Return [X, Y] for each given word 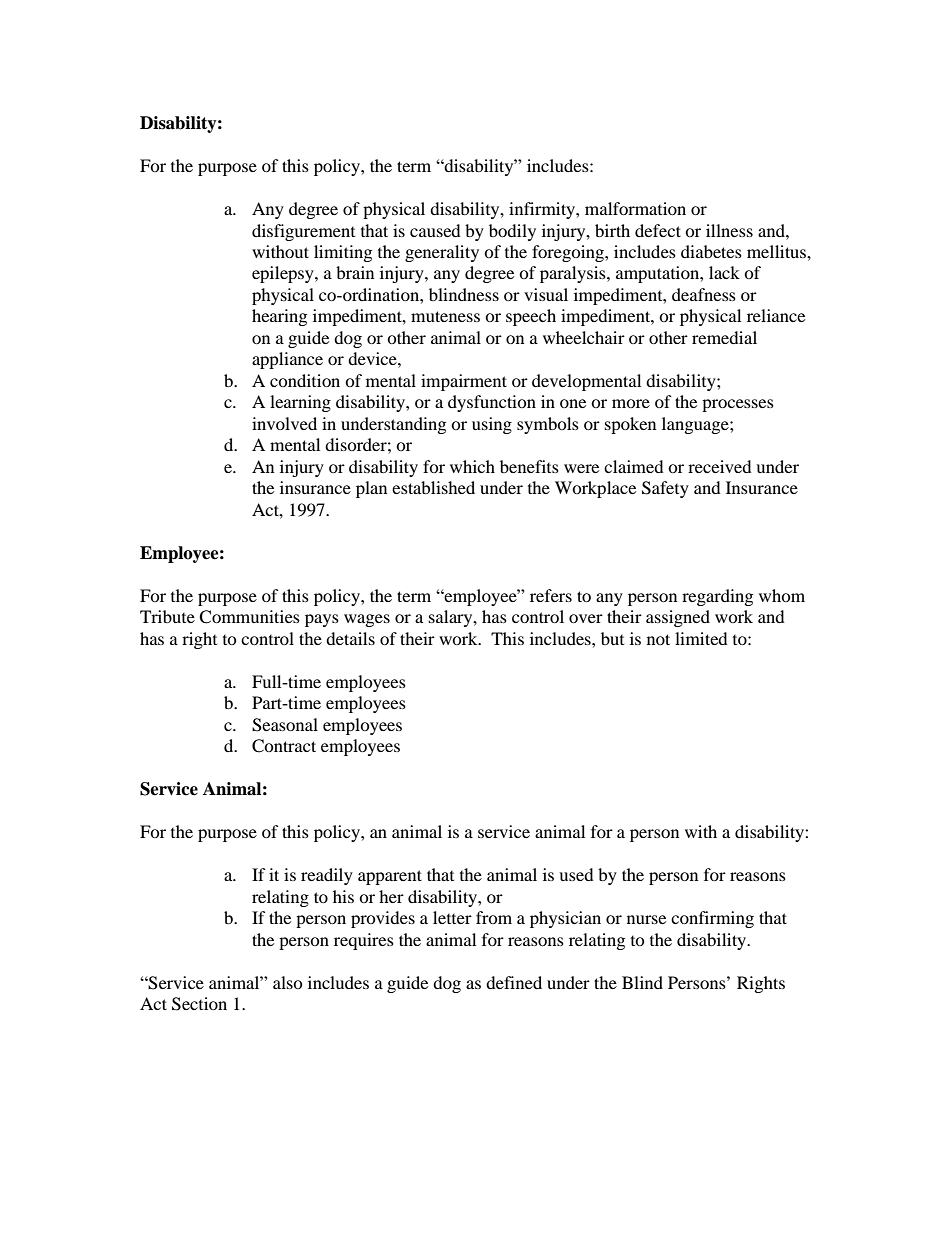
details [350, 638]
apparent [390, 877]
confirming [712, 919]
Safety [665, 489]
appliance [287, 360]
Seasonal [285, 725]
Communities [249, 617]
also [288, 982]
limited [701, 638]
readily [327, 876]
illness [729, 230]
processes [738, 405]
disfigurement [303, 232]
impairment [464, 382]
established [433, 487]
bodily [512, 232]
